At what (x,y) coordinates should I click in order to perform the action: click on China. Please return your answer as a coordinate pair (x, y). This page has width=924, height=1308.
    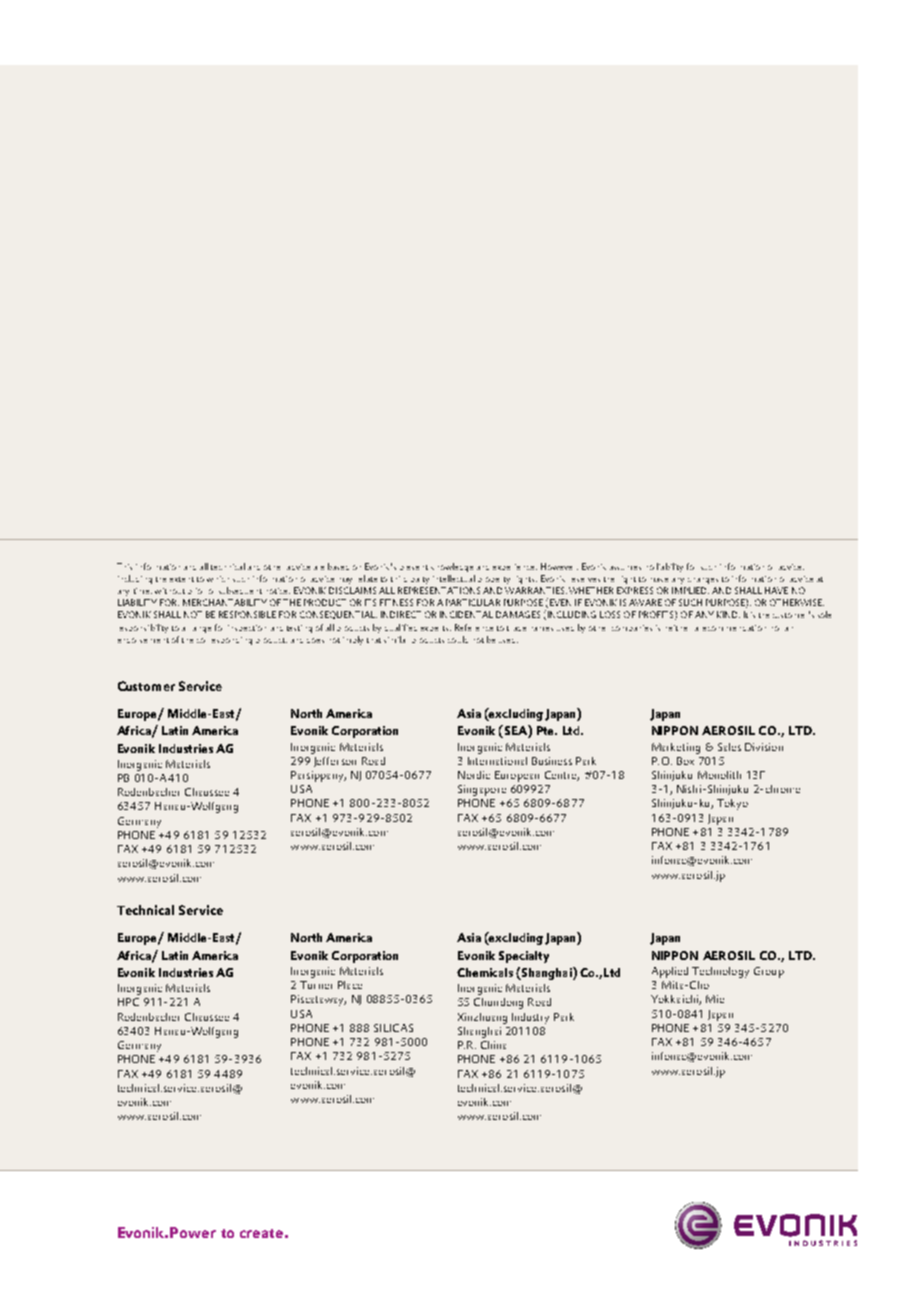
    Looking at the image, I should click on (493, 1045).
